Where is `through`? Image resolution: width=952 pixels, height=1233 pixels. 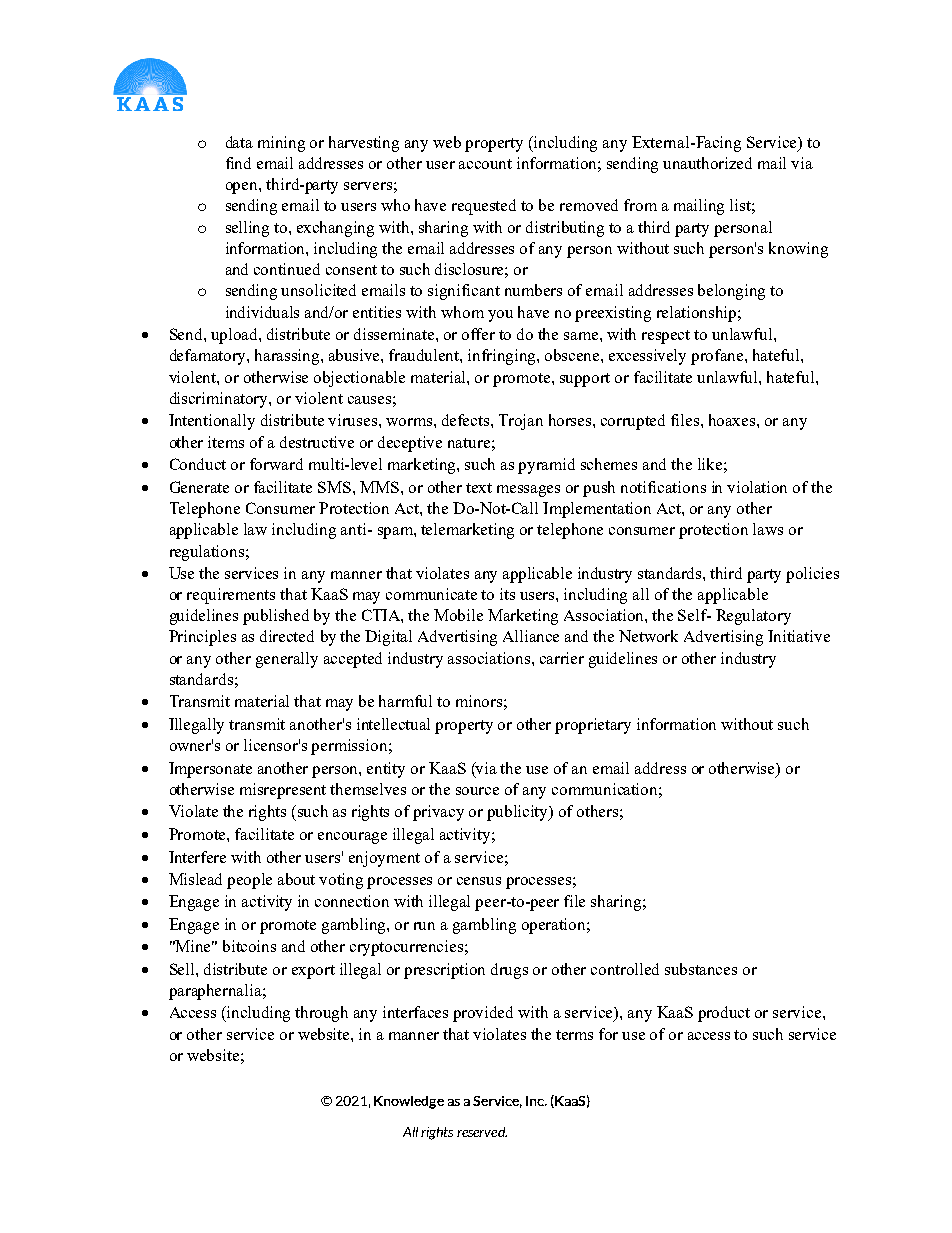
through is located at coordinates (321, 1014).
